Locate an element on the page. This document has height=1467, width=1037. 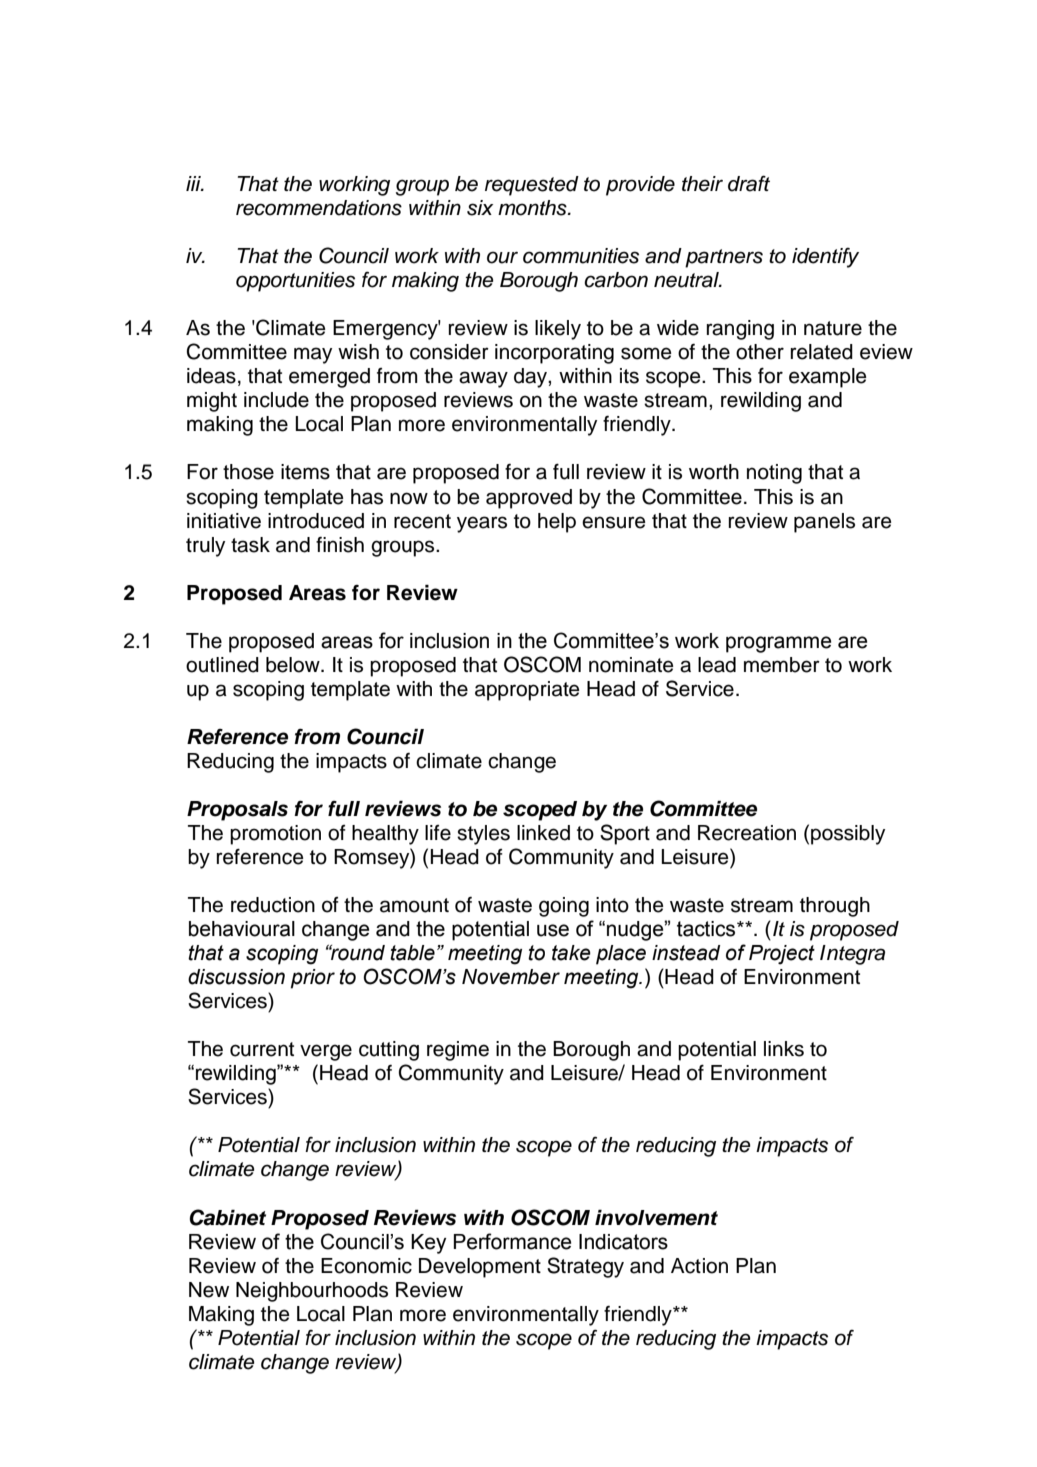
below is located at coordinates (294, 665).
